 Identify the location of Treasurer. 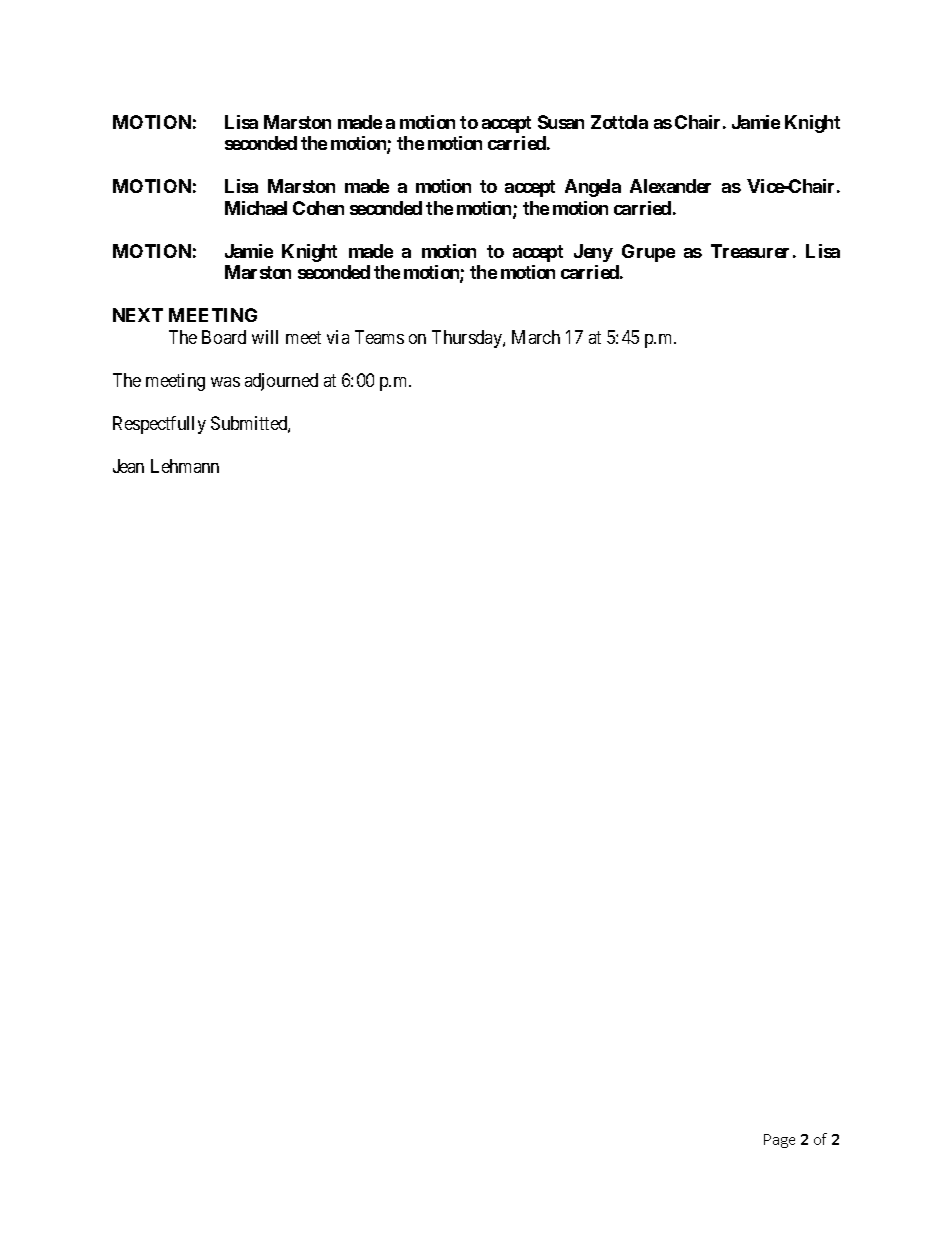
(750, 251).
